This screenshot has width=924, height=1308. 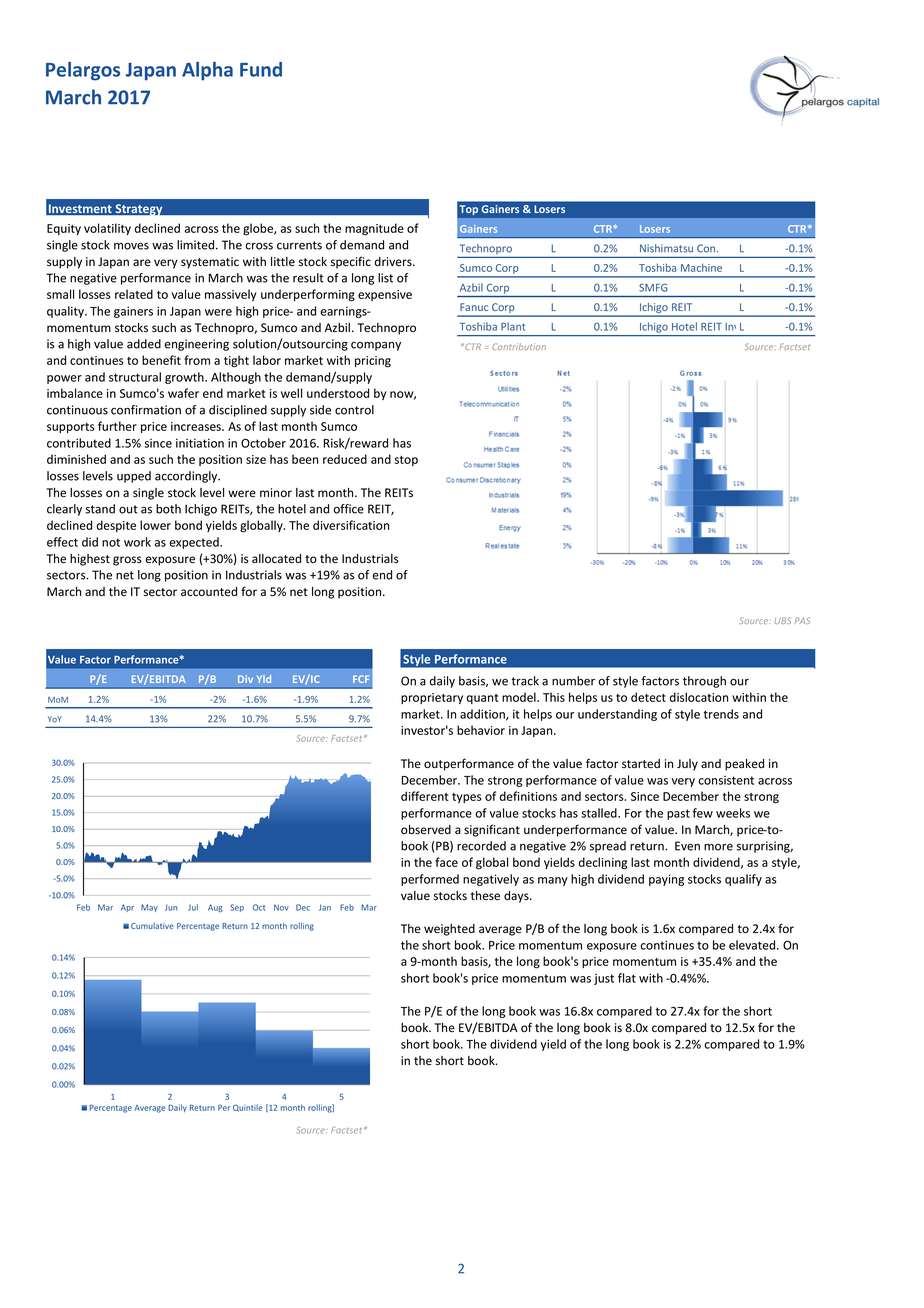 I want to click on diversification, so click(x=351, y=525).
